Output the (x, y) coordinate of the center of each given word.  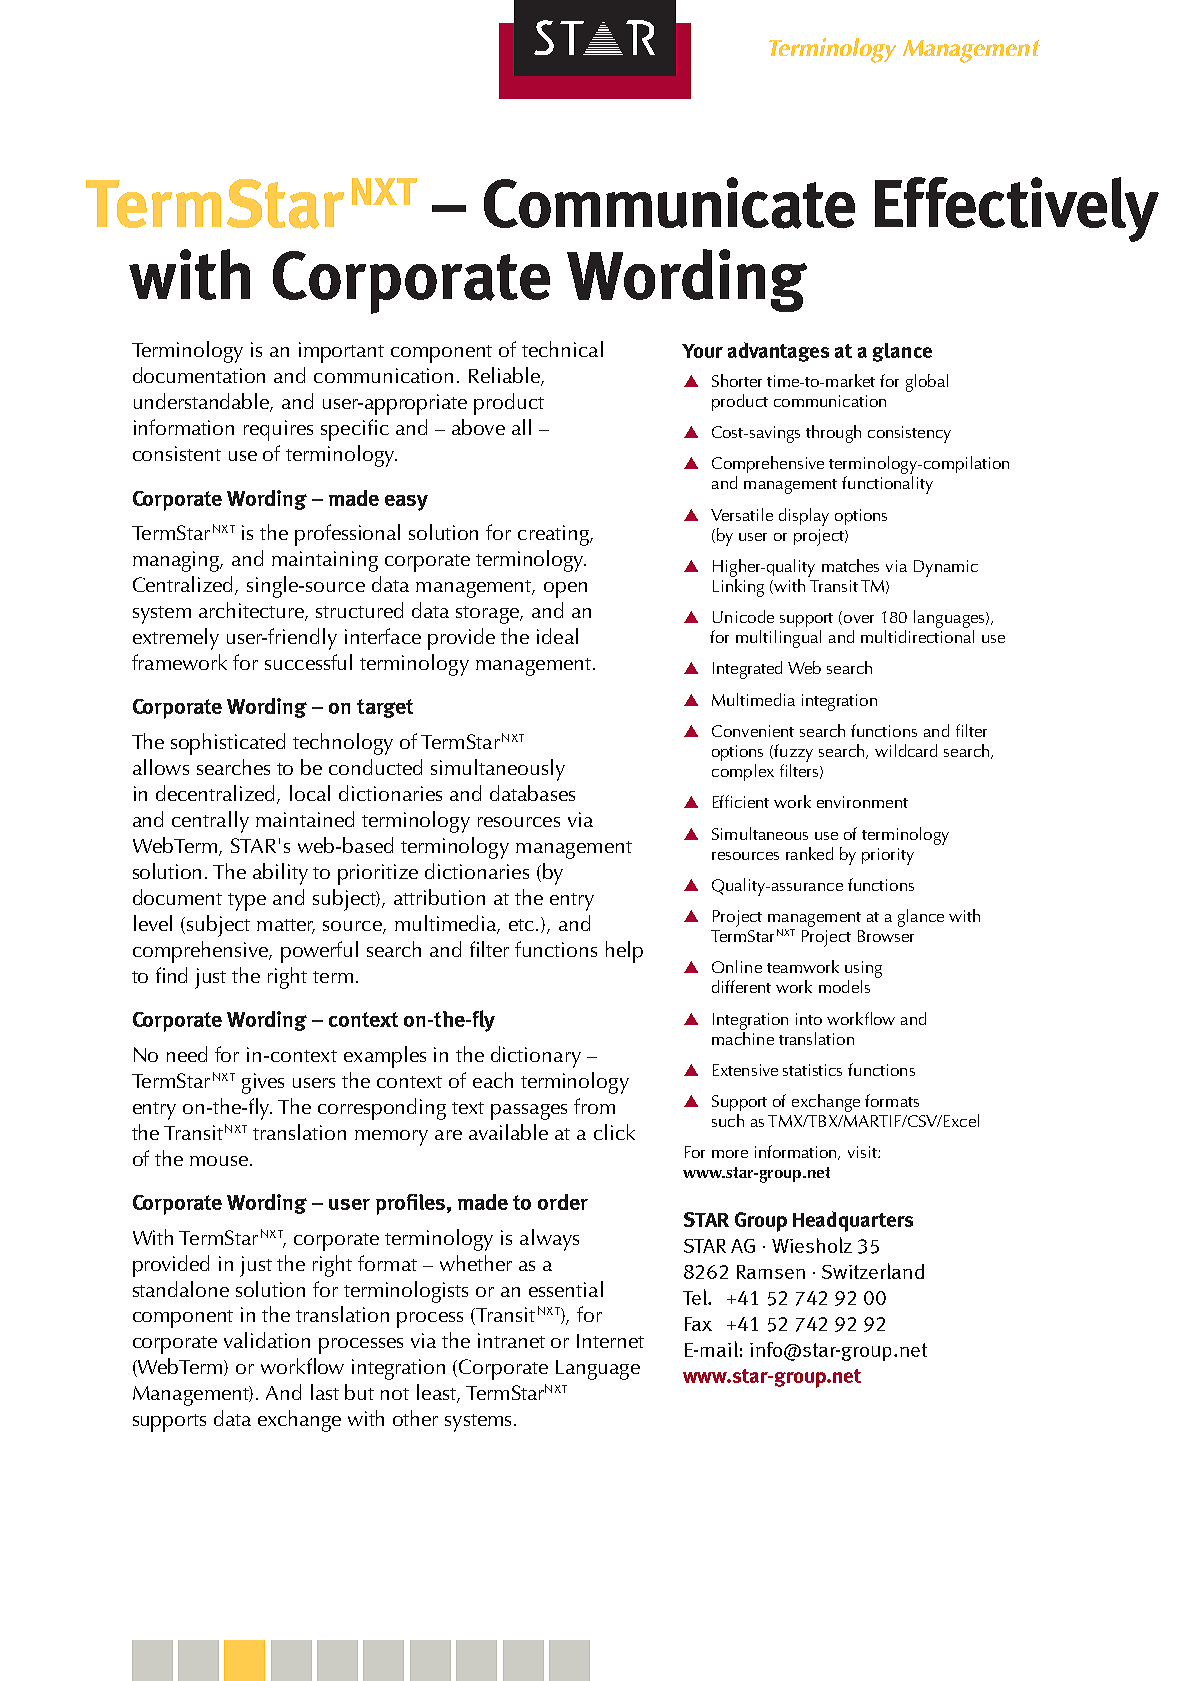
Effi (722, 801)
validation (267, 1340)
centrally (210, 822)
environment (862, 802)
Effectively (1017, 209)
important (341, 352)
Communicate (669, 203)
